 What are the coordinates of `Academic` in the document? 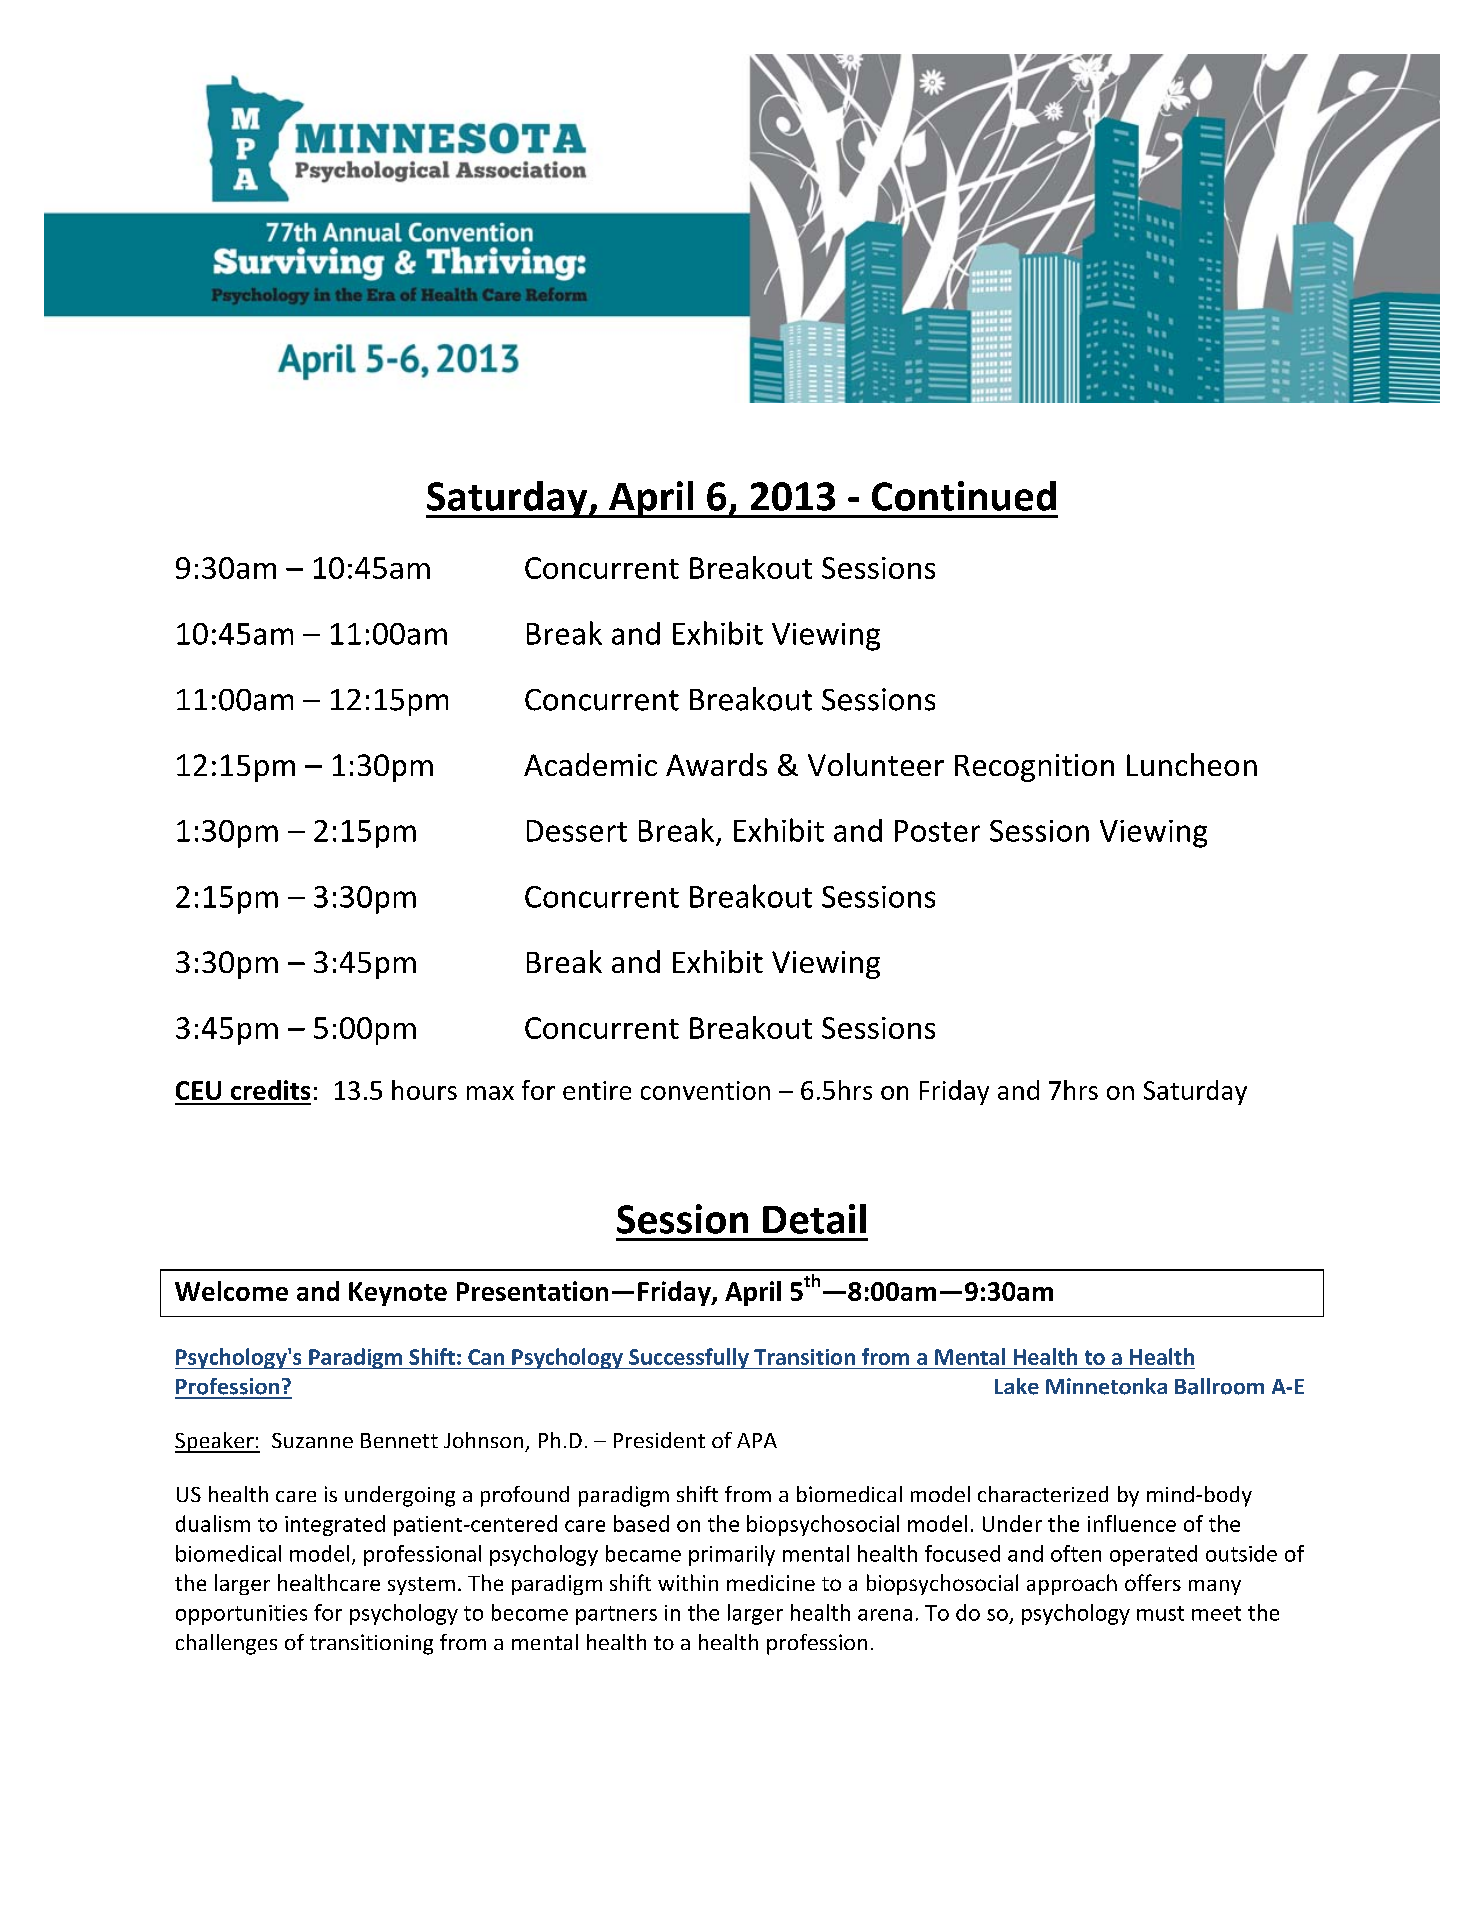 It's located at (590, 764).
